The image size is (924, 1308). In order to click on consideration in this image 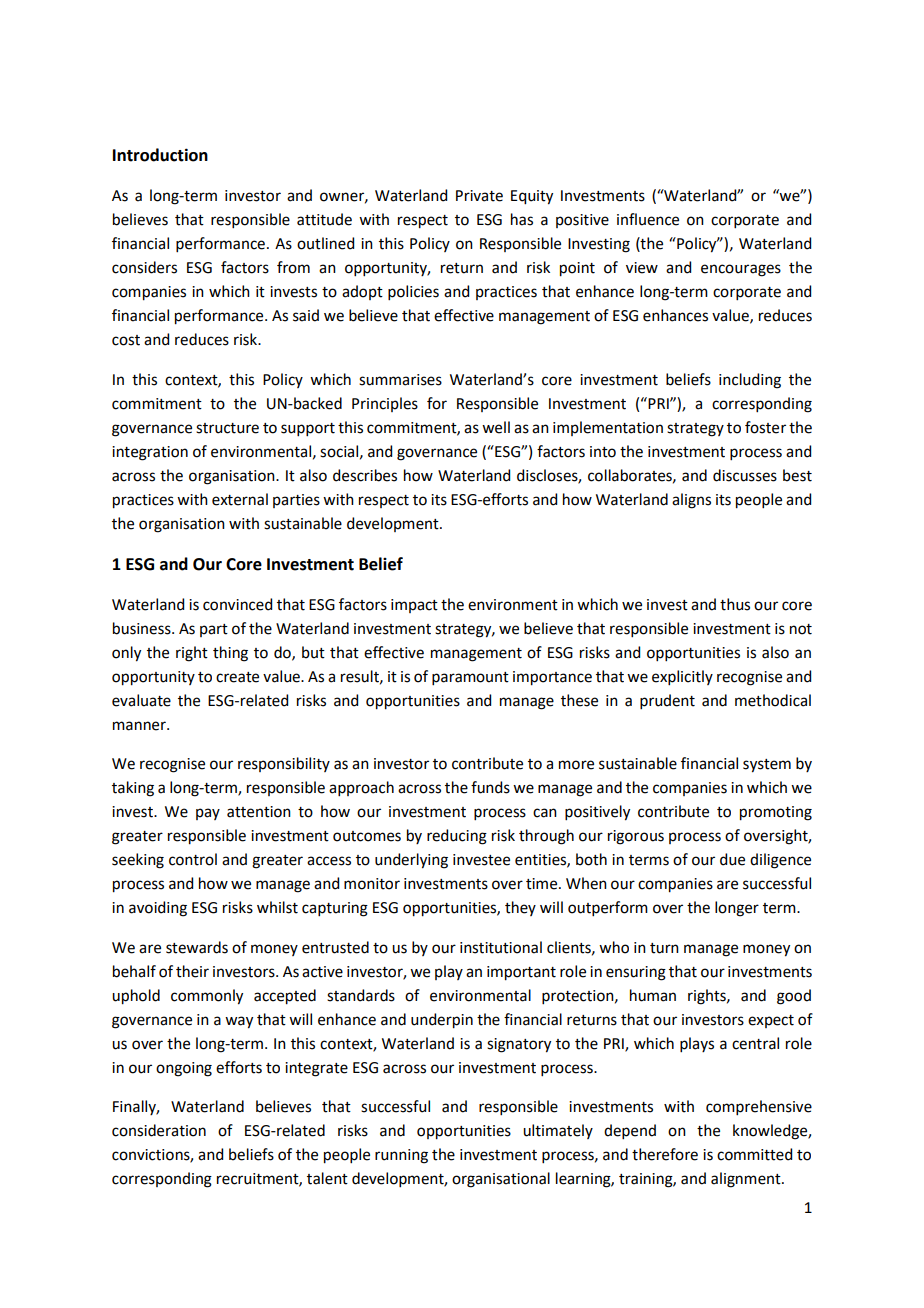, I will do `click(159, 1130)`.
